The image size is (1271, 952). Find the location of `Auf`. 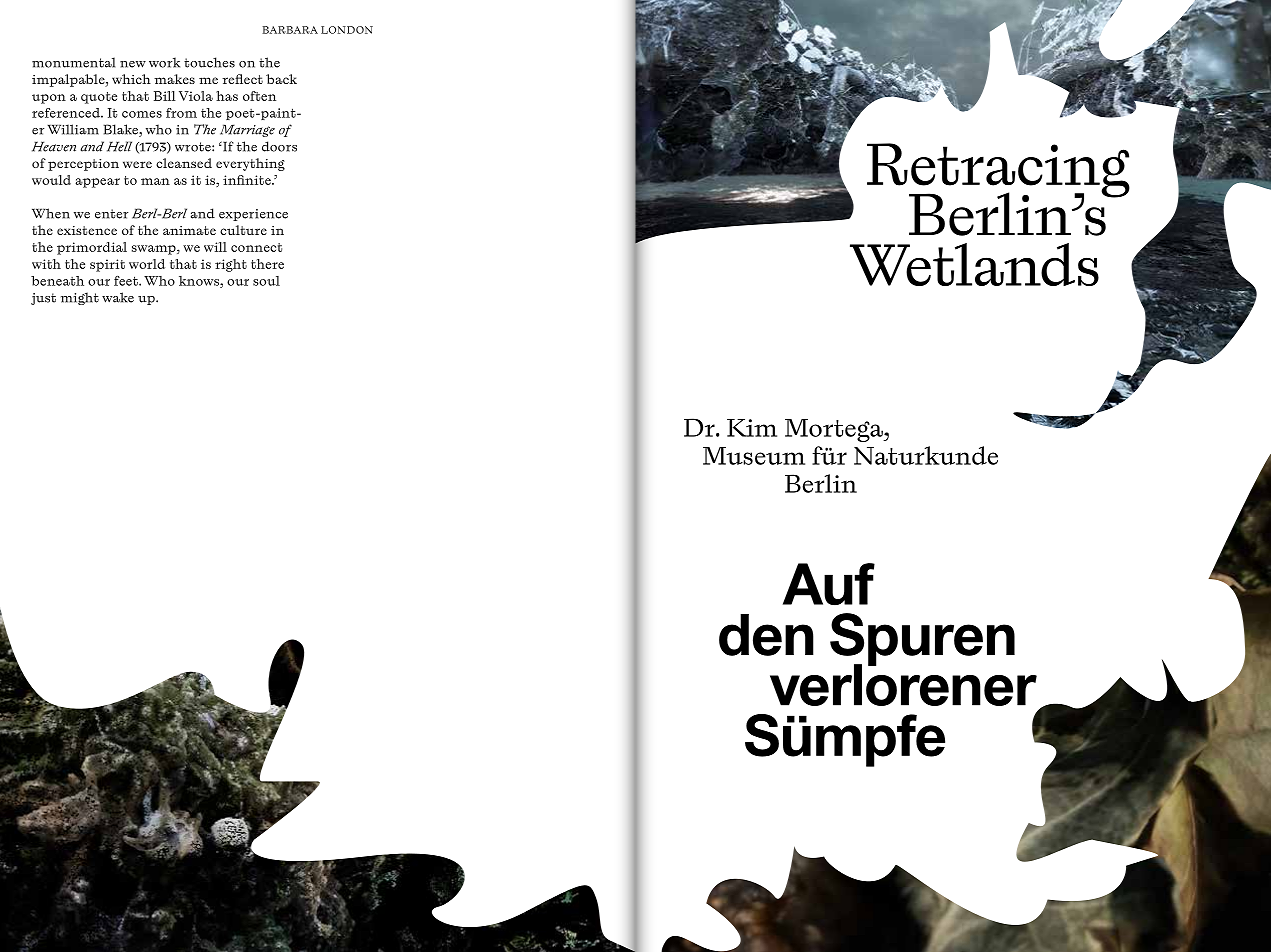

Auf is located at coordinates (829, 584).
